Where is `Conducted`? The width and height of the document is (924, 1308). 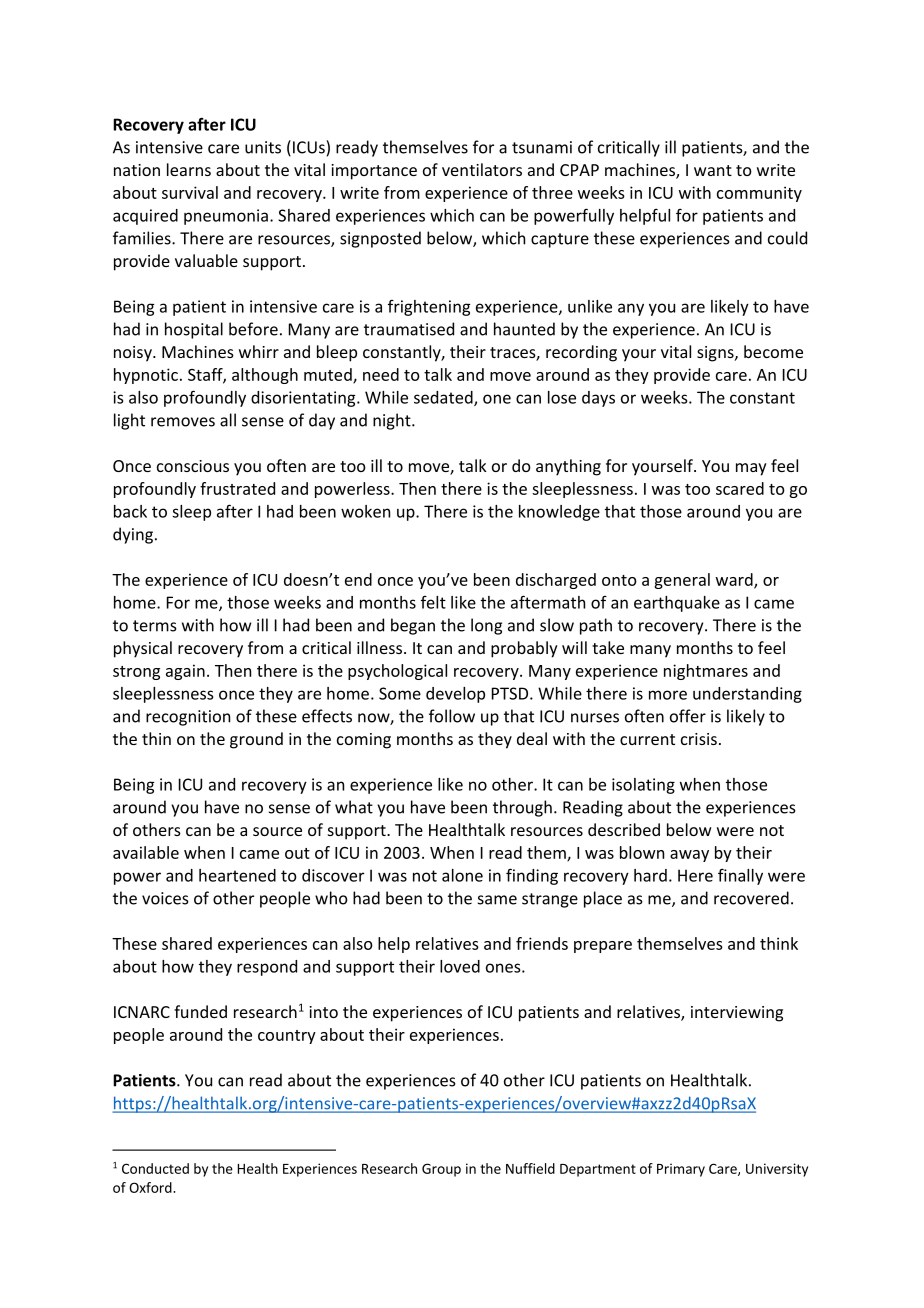
Conducted is located at coordinates (155, 1168).
